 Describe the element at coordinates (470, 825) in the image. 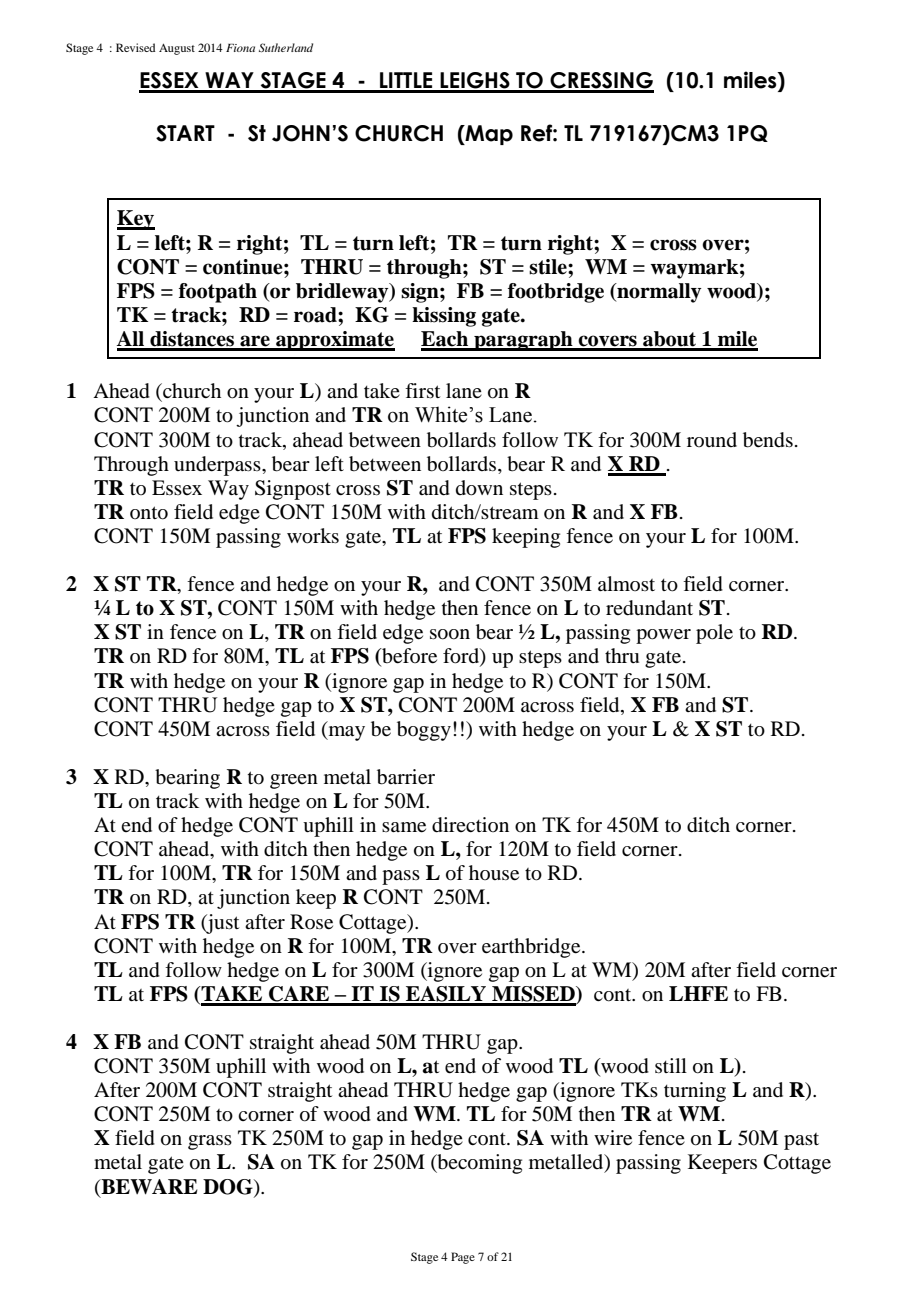

I see `direction` at that location.
